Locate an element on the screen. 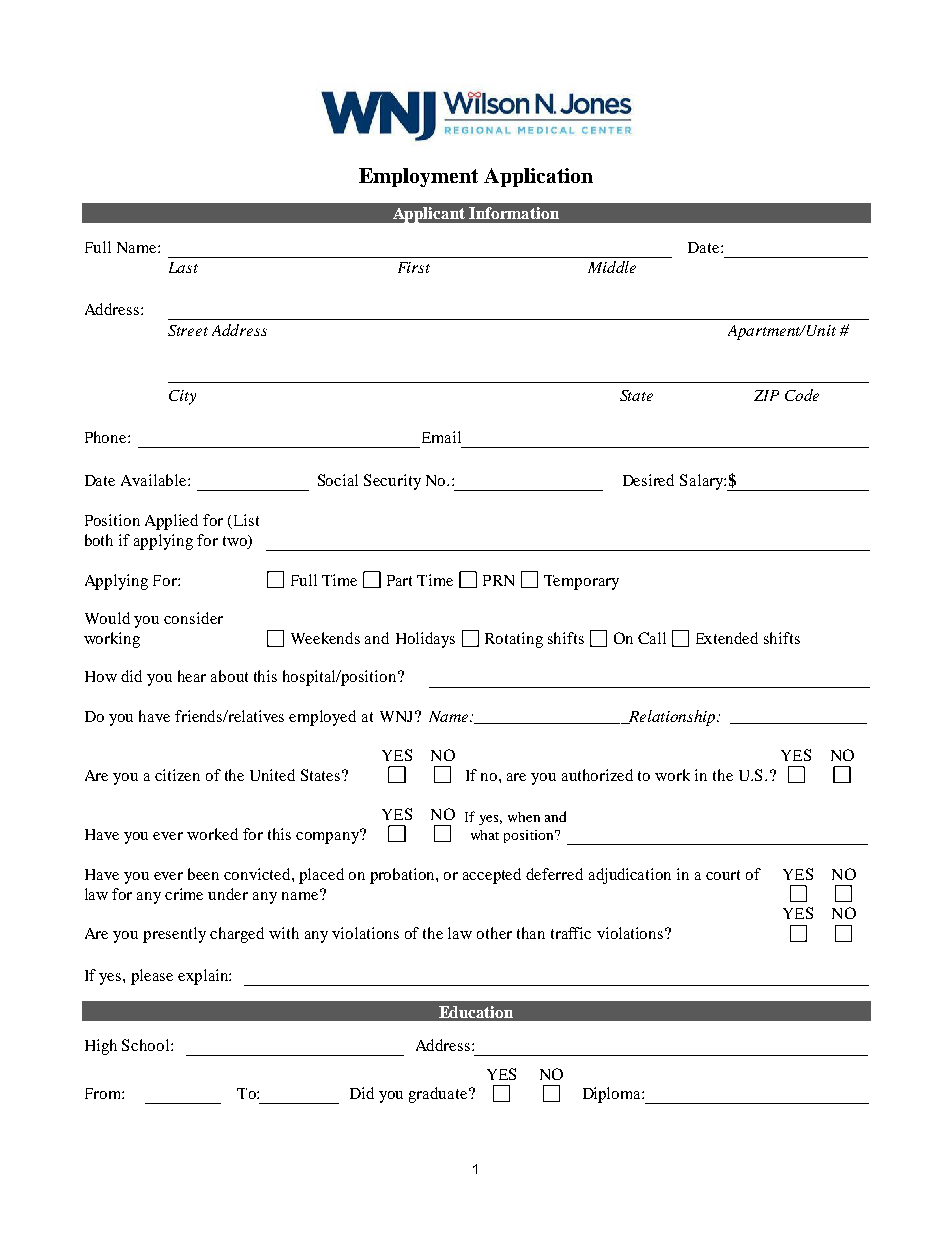  School is located at coordinates (147, 1045).
